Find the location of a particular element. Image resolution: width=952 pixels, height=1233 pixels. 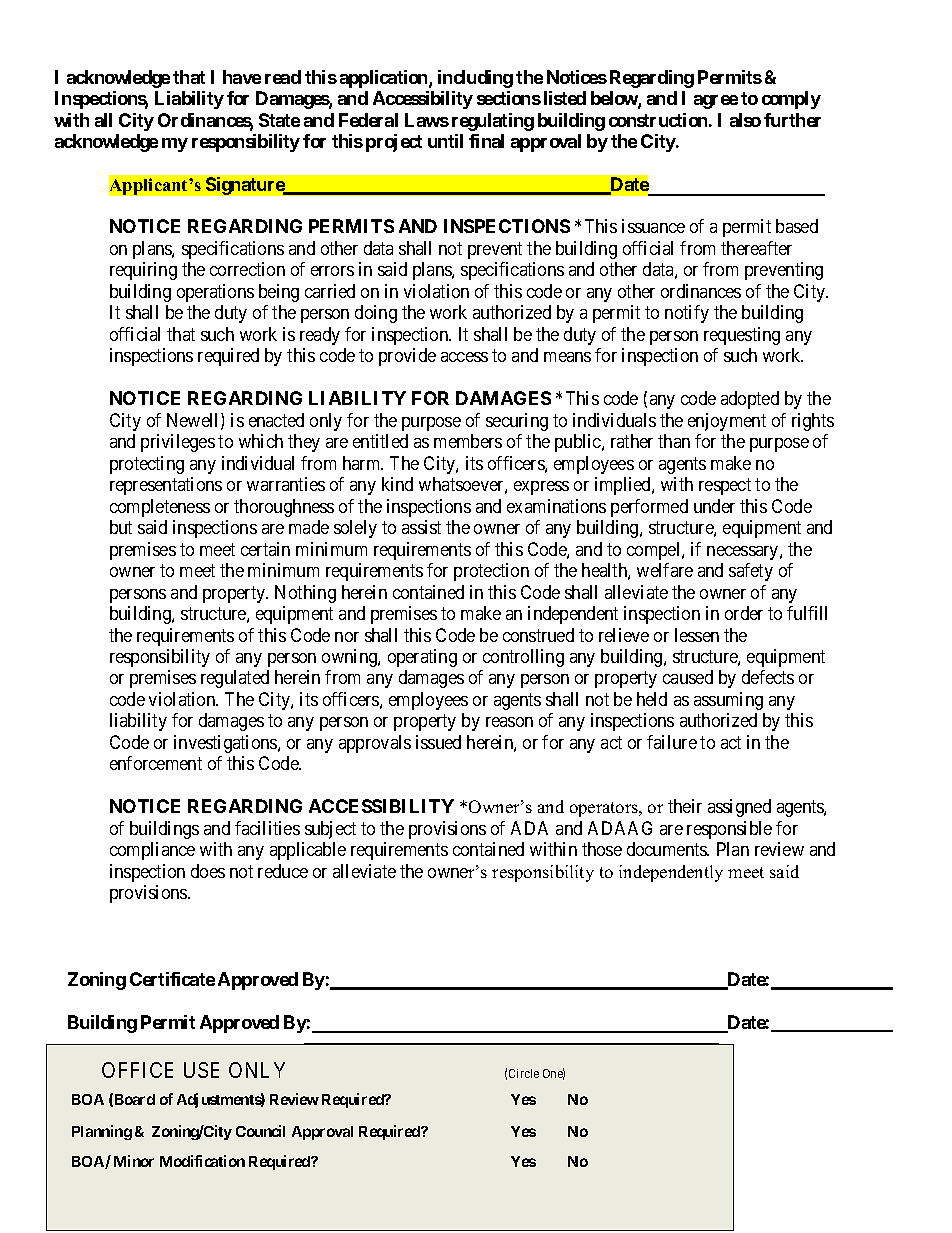

Council is located at coordinates (260, 1131).
